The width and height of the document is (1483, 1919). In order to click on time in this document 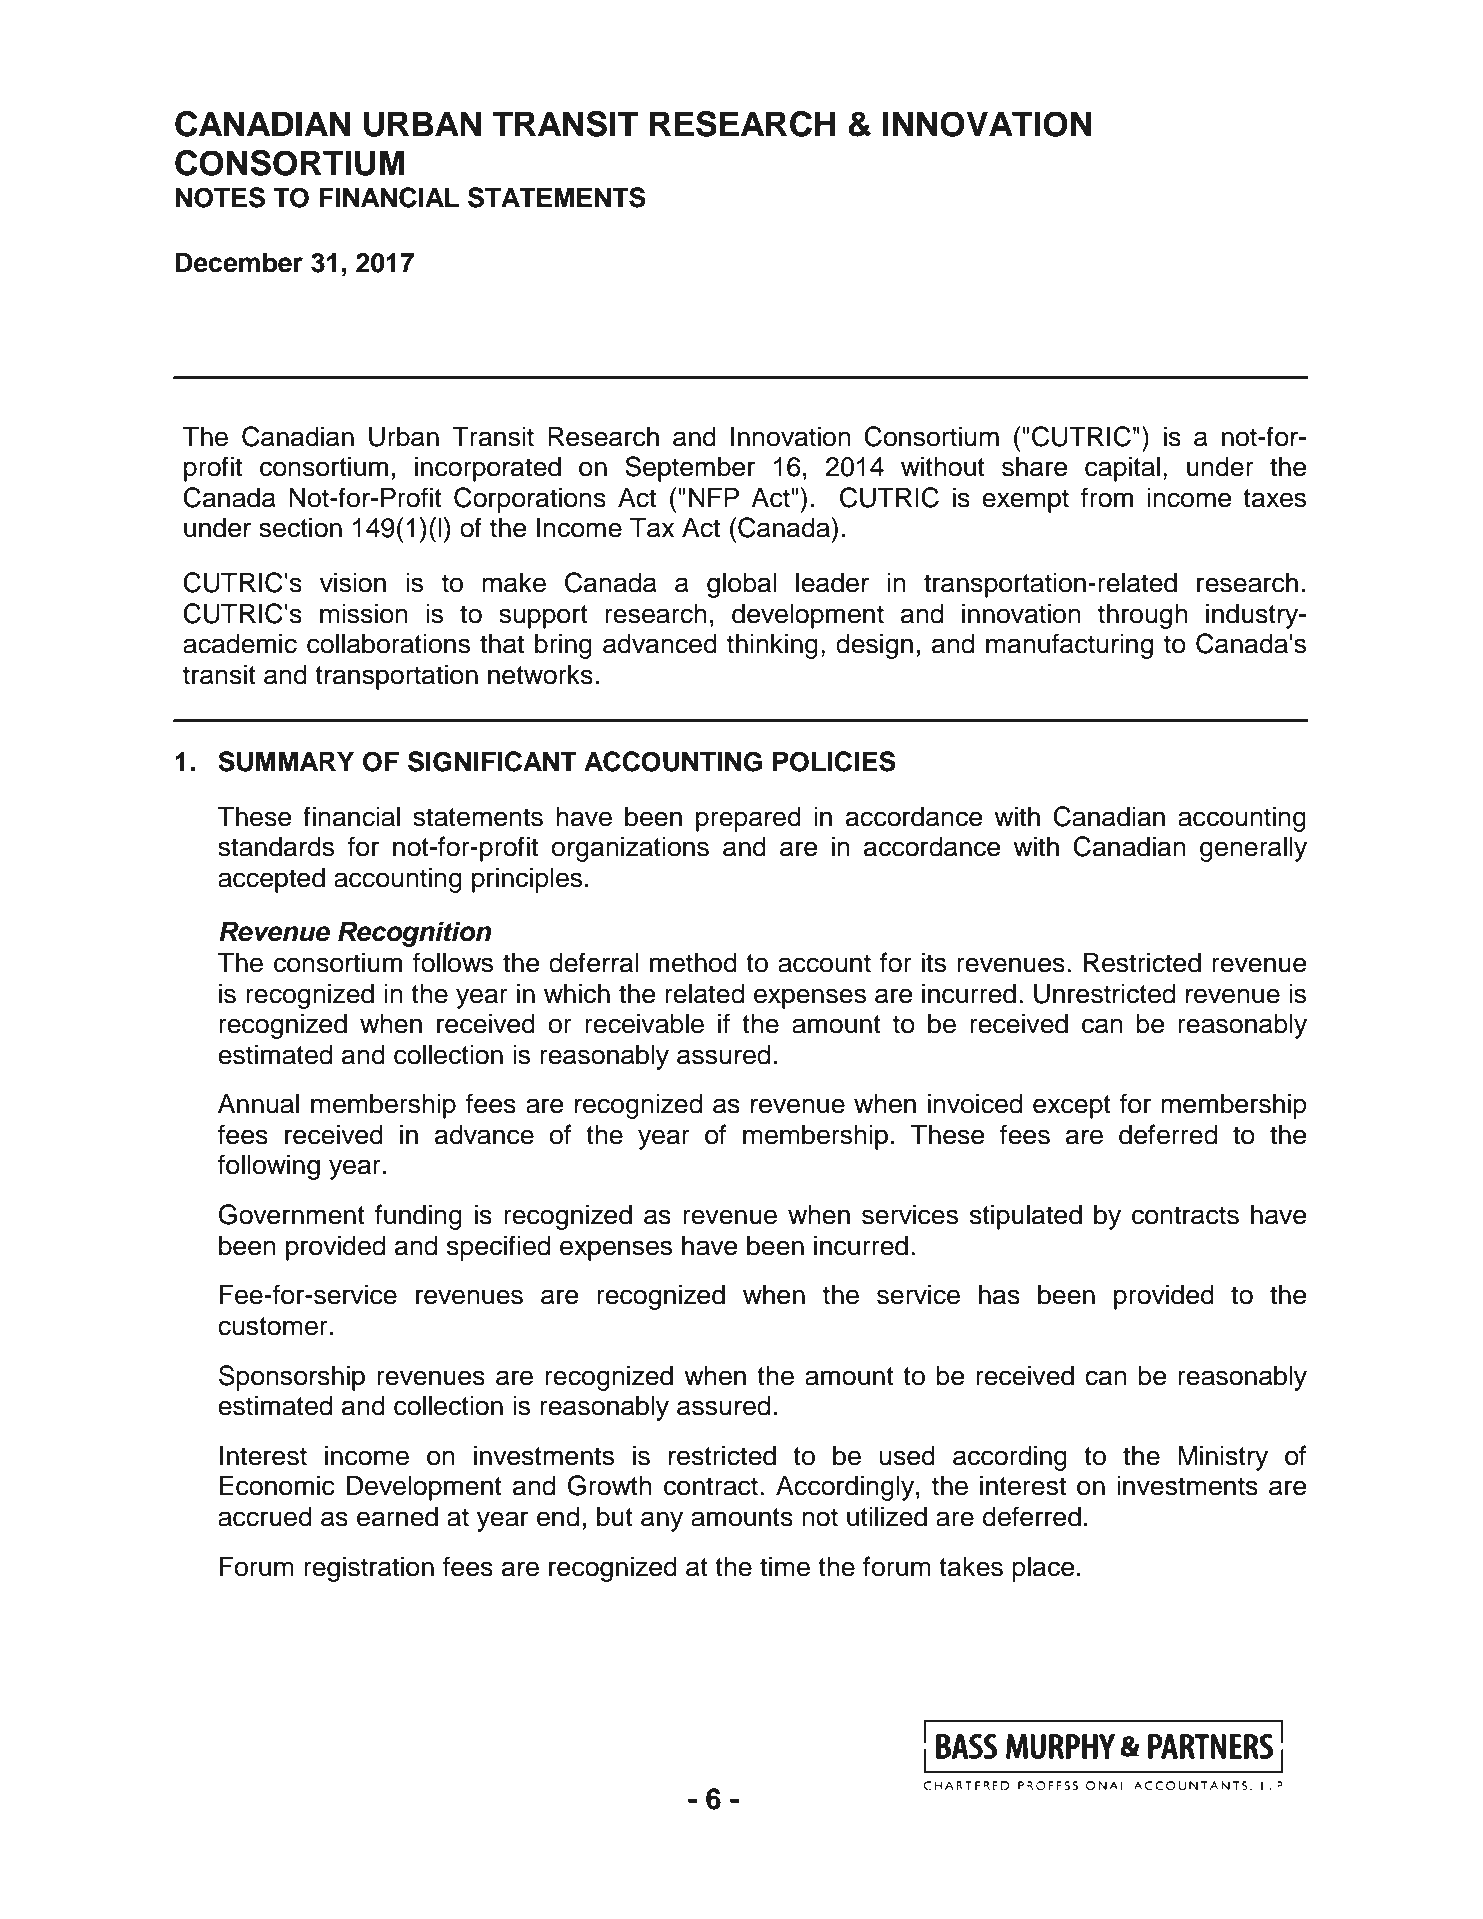, I will do `click(785, 1566)`.
